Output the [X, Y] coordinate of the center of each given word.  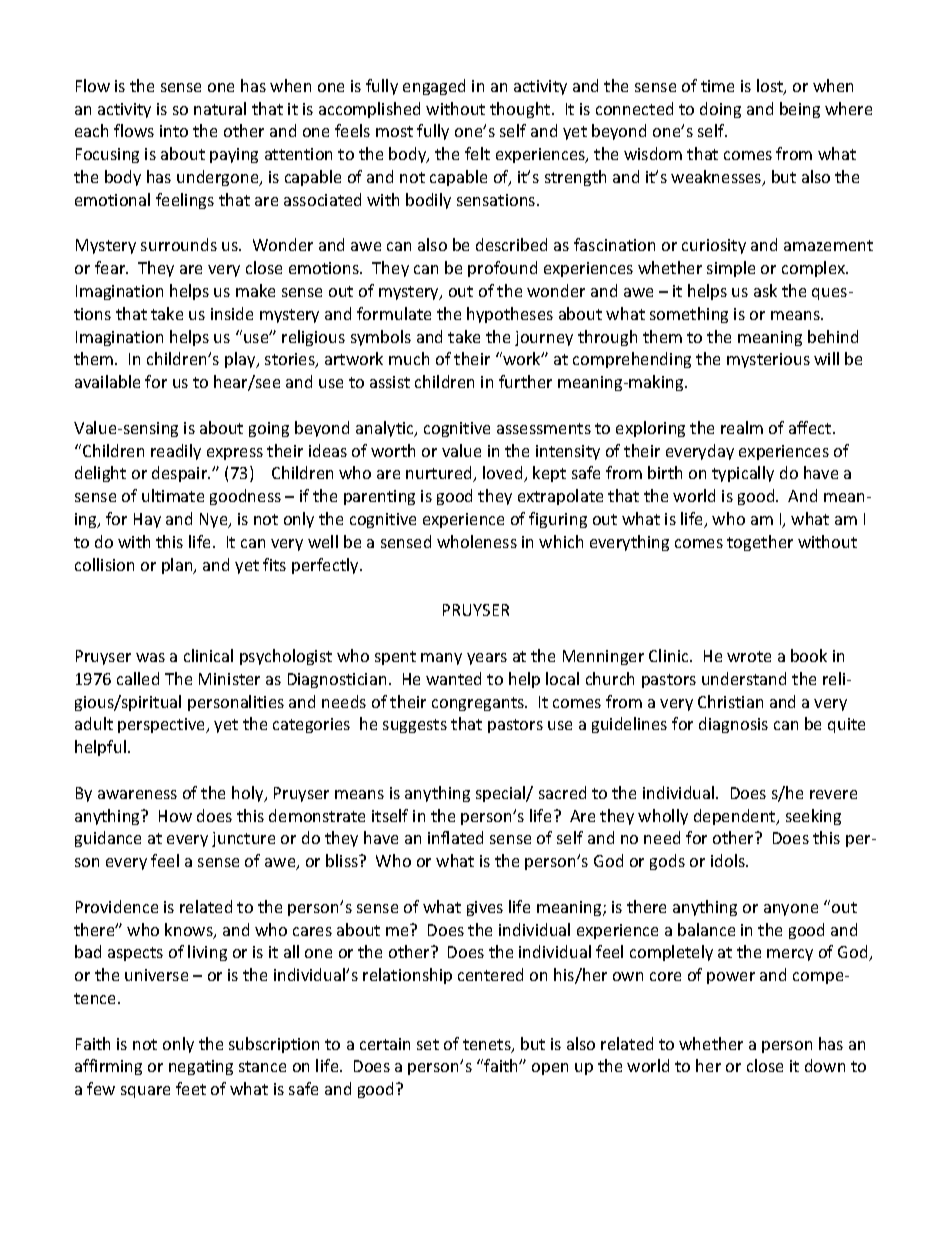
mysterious [768, 360]
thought [521, 110]
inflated [455, 837]
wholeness [477, 541]
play [241, 360]
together [760, 543]
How [175, 816]
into [174, 131]
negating [201, 1067]
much [409, 358]
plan [178, 566]
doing [720, 110]
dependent [736, 817]
